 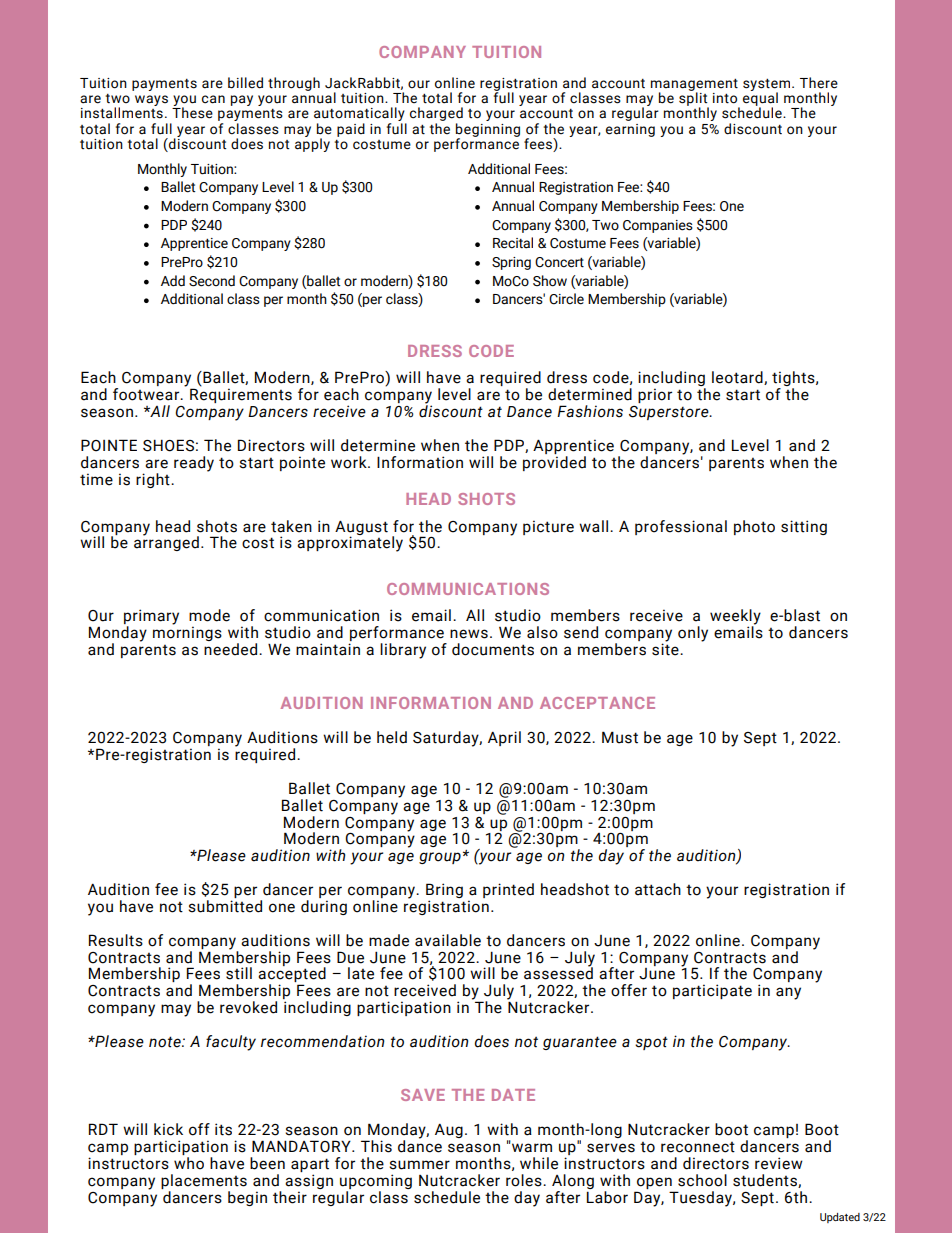 I want to click on charged, so click(x=436, y=115).
